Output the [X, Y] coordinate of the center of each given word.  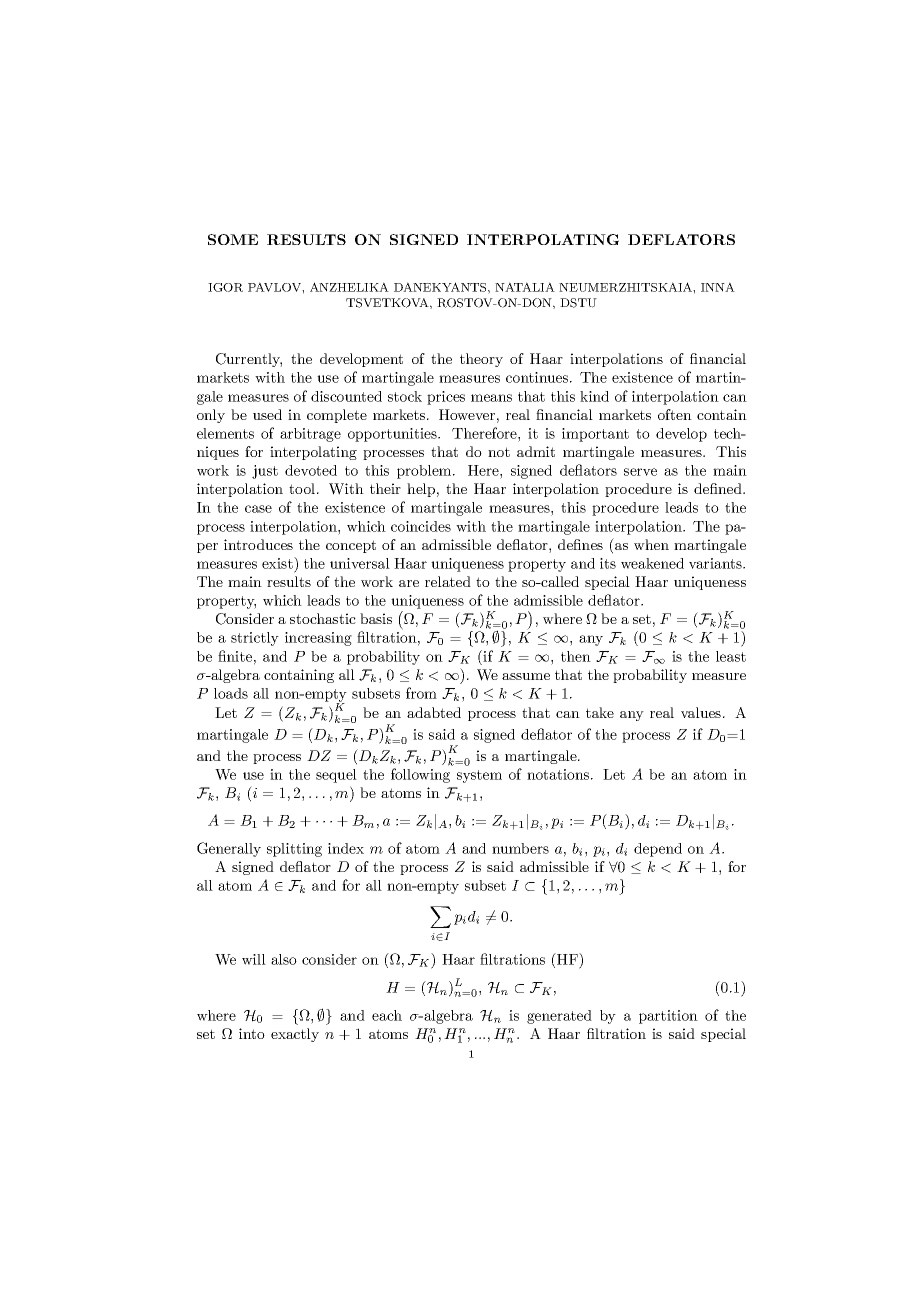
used [267, 414]
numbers [520, 848]
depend [658, 850]
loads [231, 693]
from [421, 693]
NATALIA [525, 287]
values [701, 712]
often [675, 414]
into [252, 1033]
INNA [718, 287]
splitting [294, 850]
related [448, 581]
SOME [233, 239]
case [258, 509]
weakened [652, 563]
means [491, 398]
